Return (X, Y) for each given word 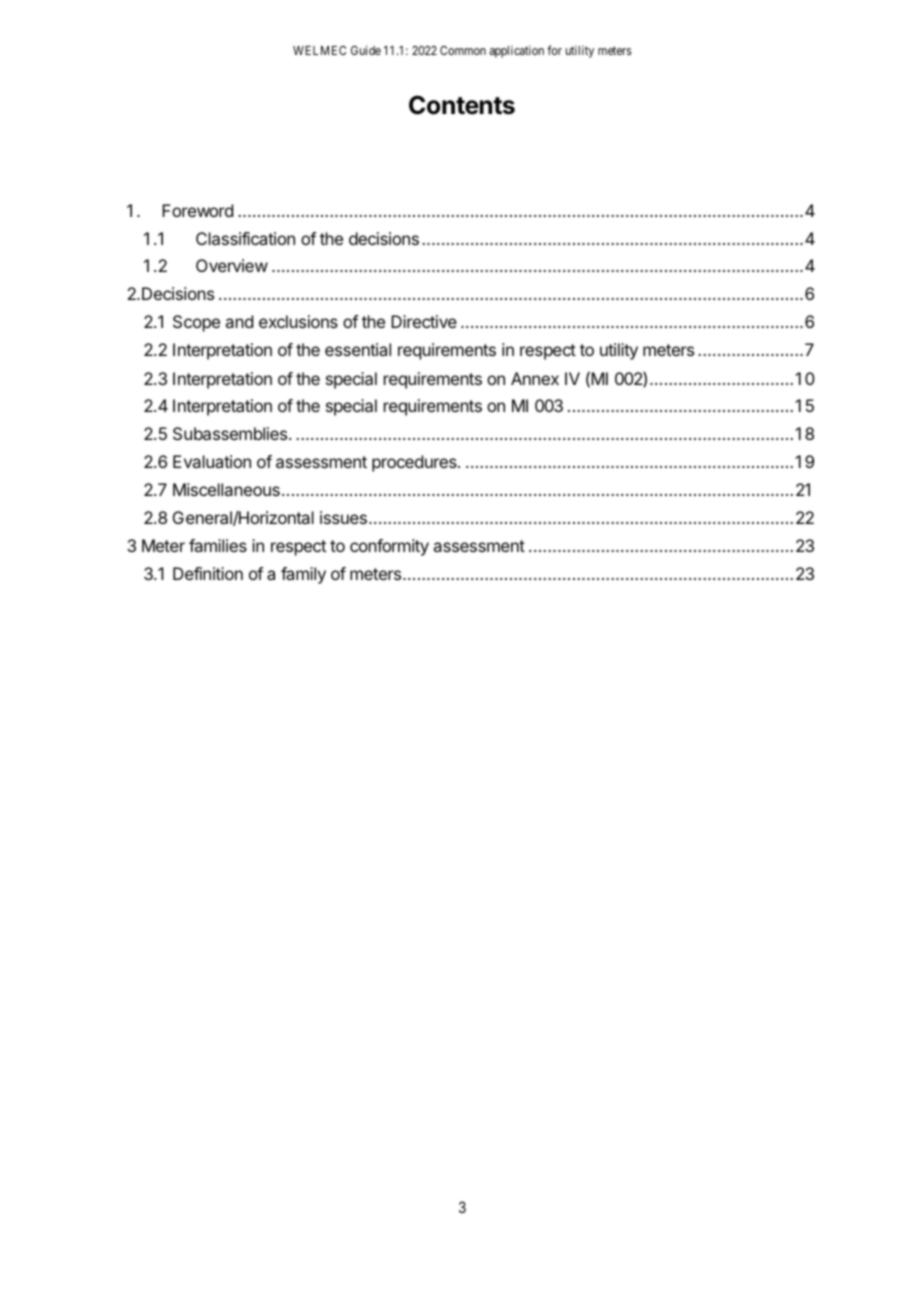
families (218, 545)
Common (463, 50)
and (239, 321)
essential (358, 349)
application (517, 51)
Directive (424, 321)
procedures (415, 463)
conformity (389, 547)
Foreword (197, 210)
